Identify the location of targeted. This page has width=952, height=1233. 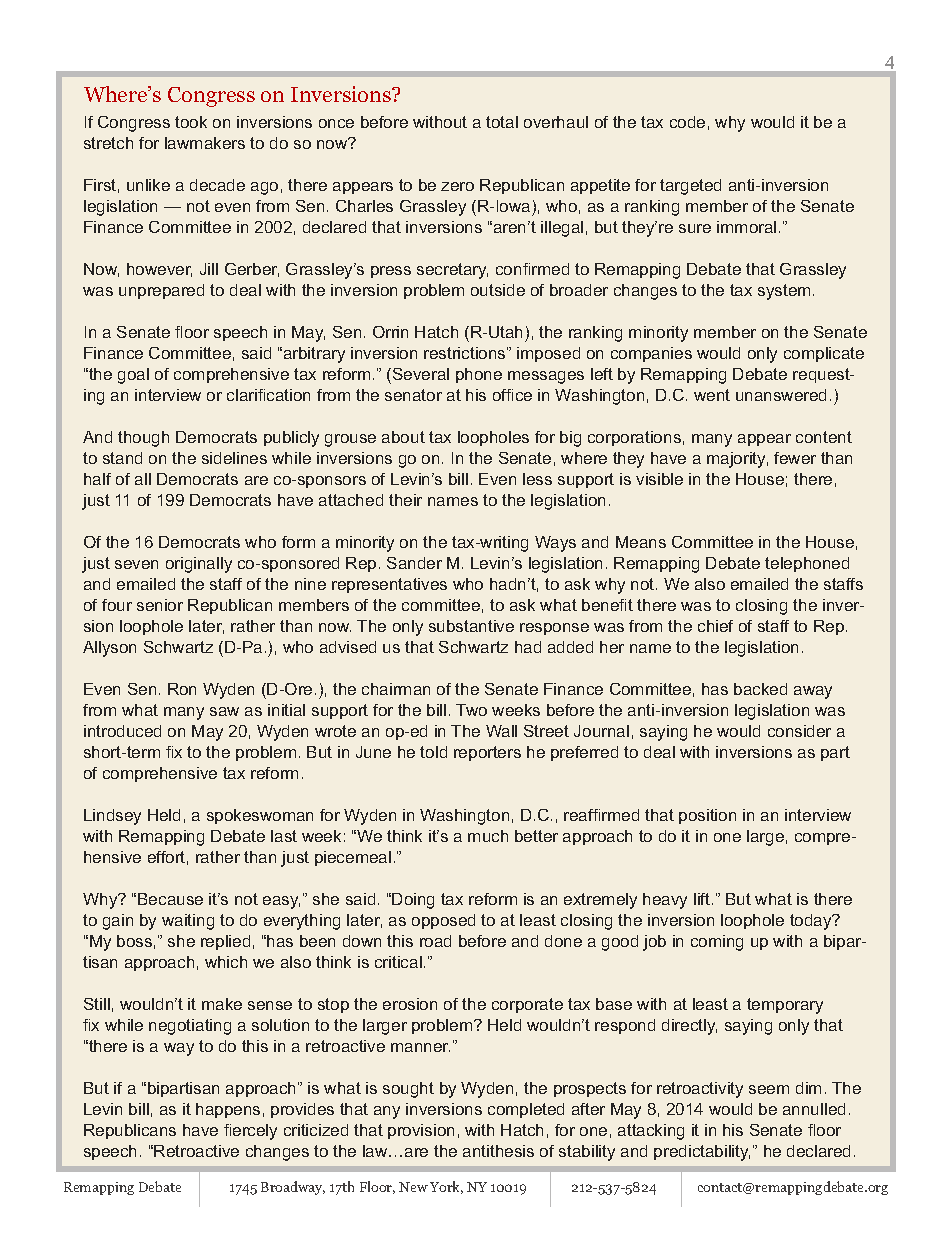
(690, 187).
